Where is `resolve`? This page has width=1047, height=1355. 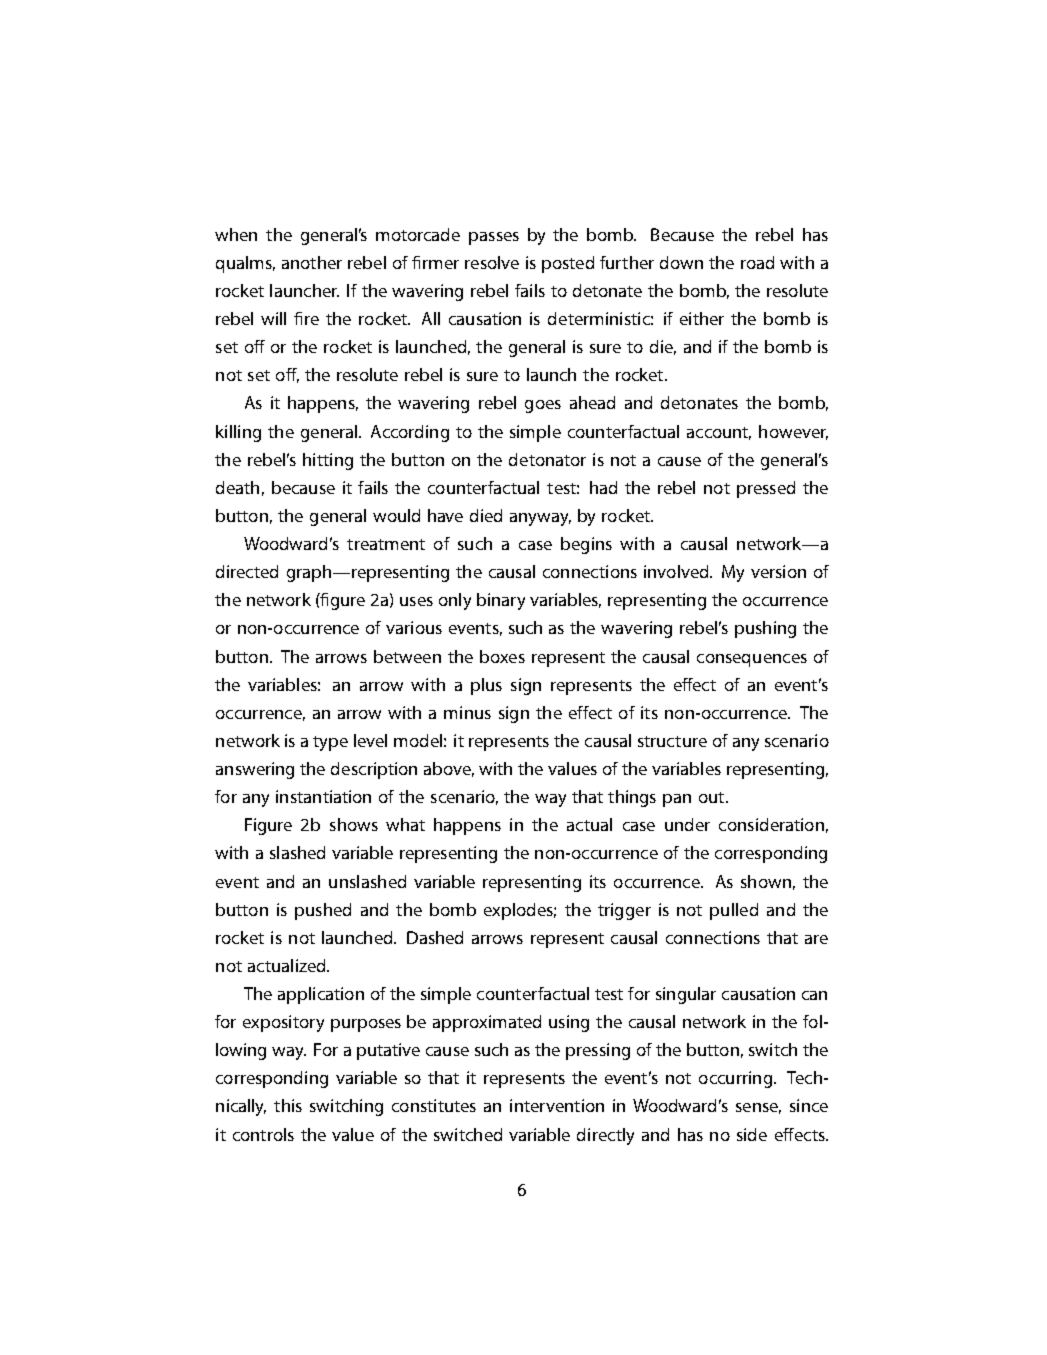
resolve is located at coordinates (492, 262).
